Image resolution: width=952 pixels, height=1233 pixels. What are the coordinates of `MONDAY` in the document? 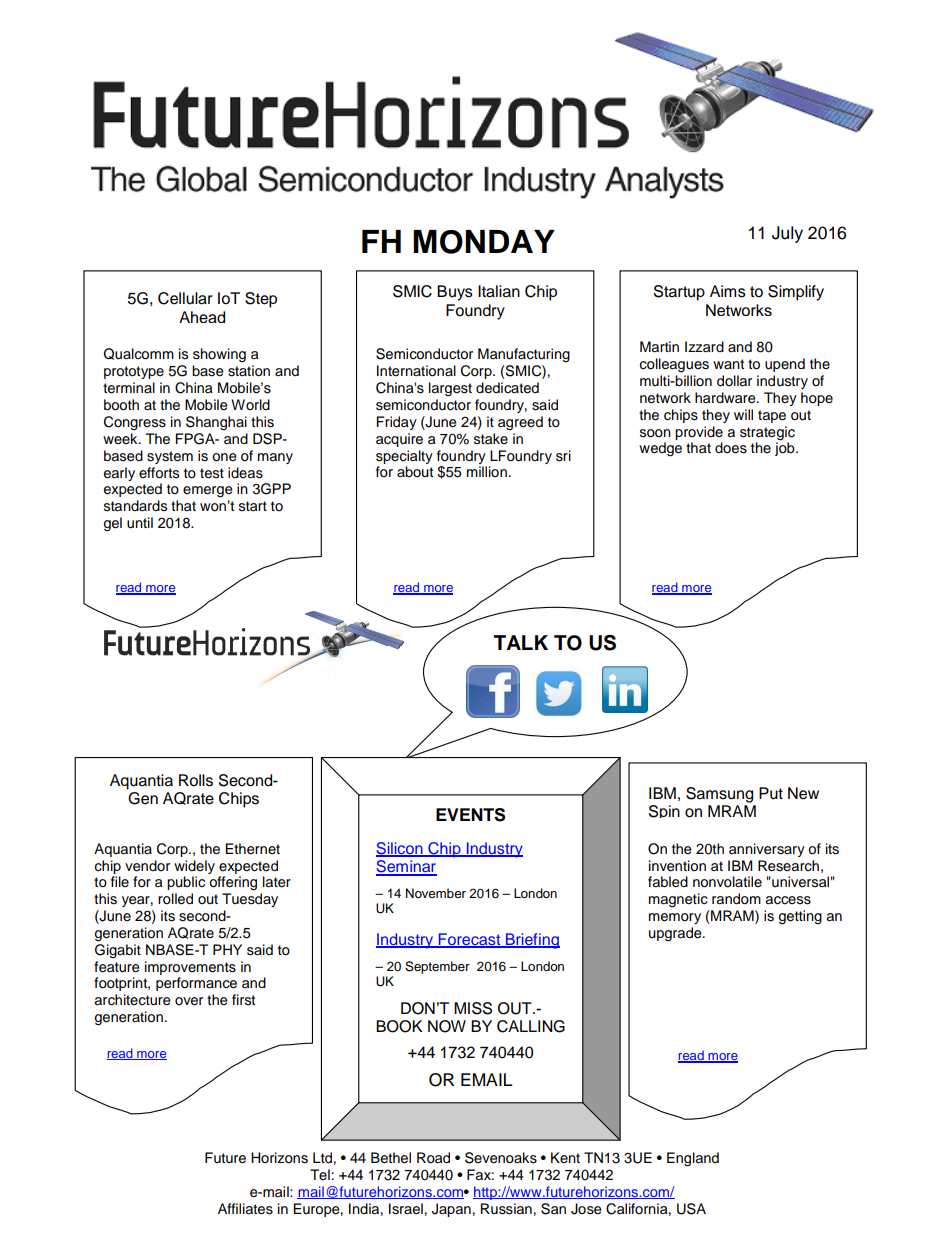 It's located at (484, 242).
